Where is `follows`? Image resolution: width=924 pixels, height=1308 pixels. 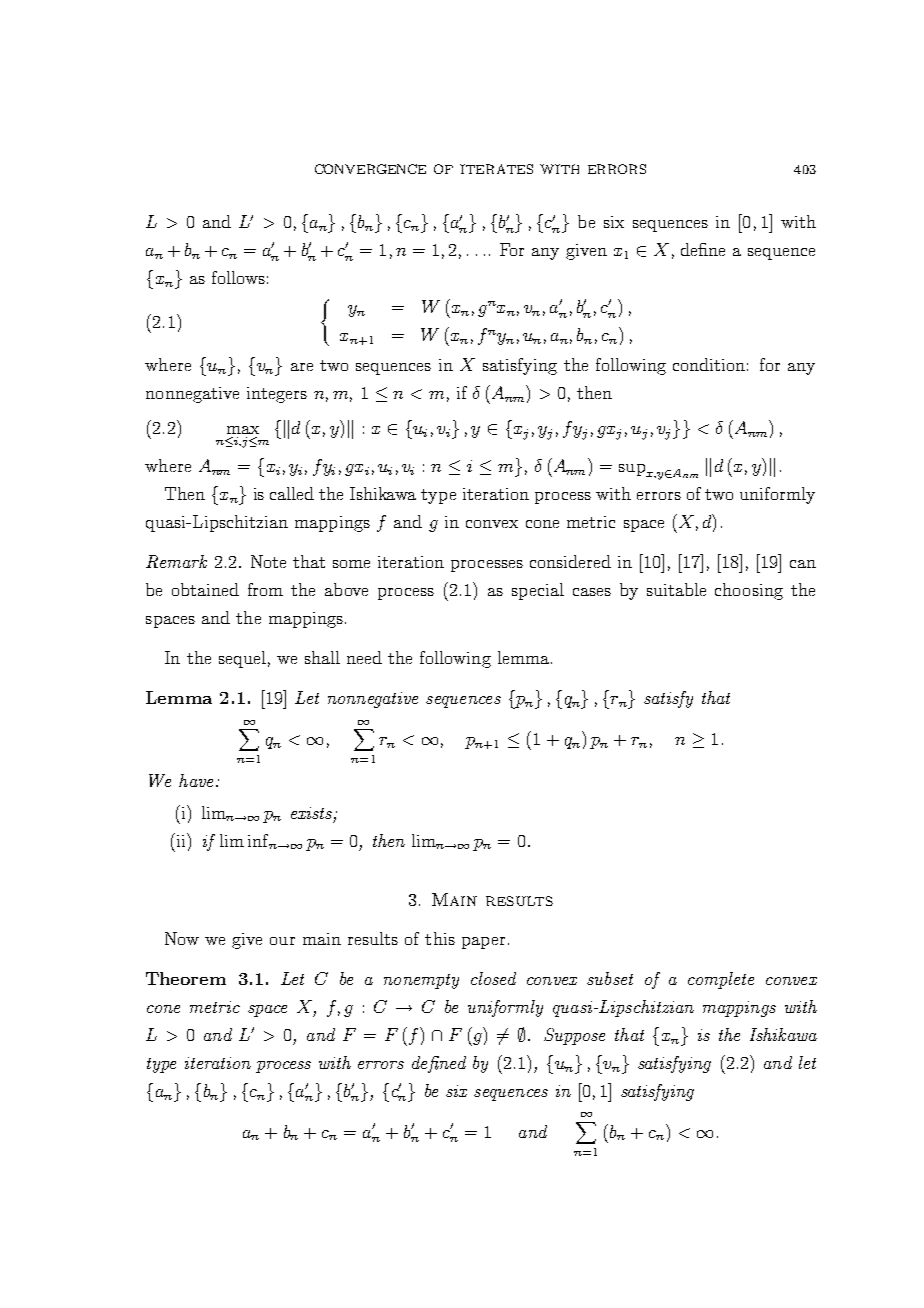 follows is located at coordinates (238, 277).
